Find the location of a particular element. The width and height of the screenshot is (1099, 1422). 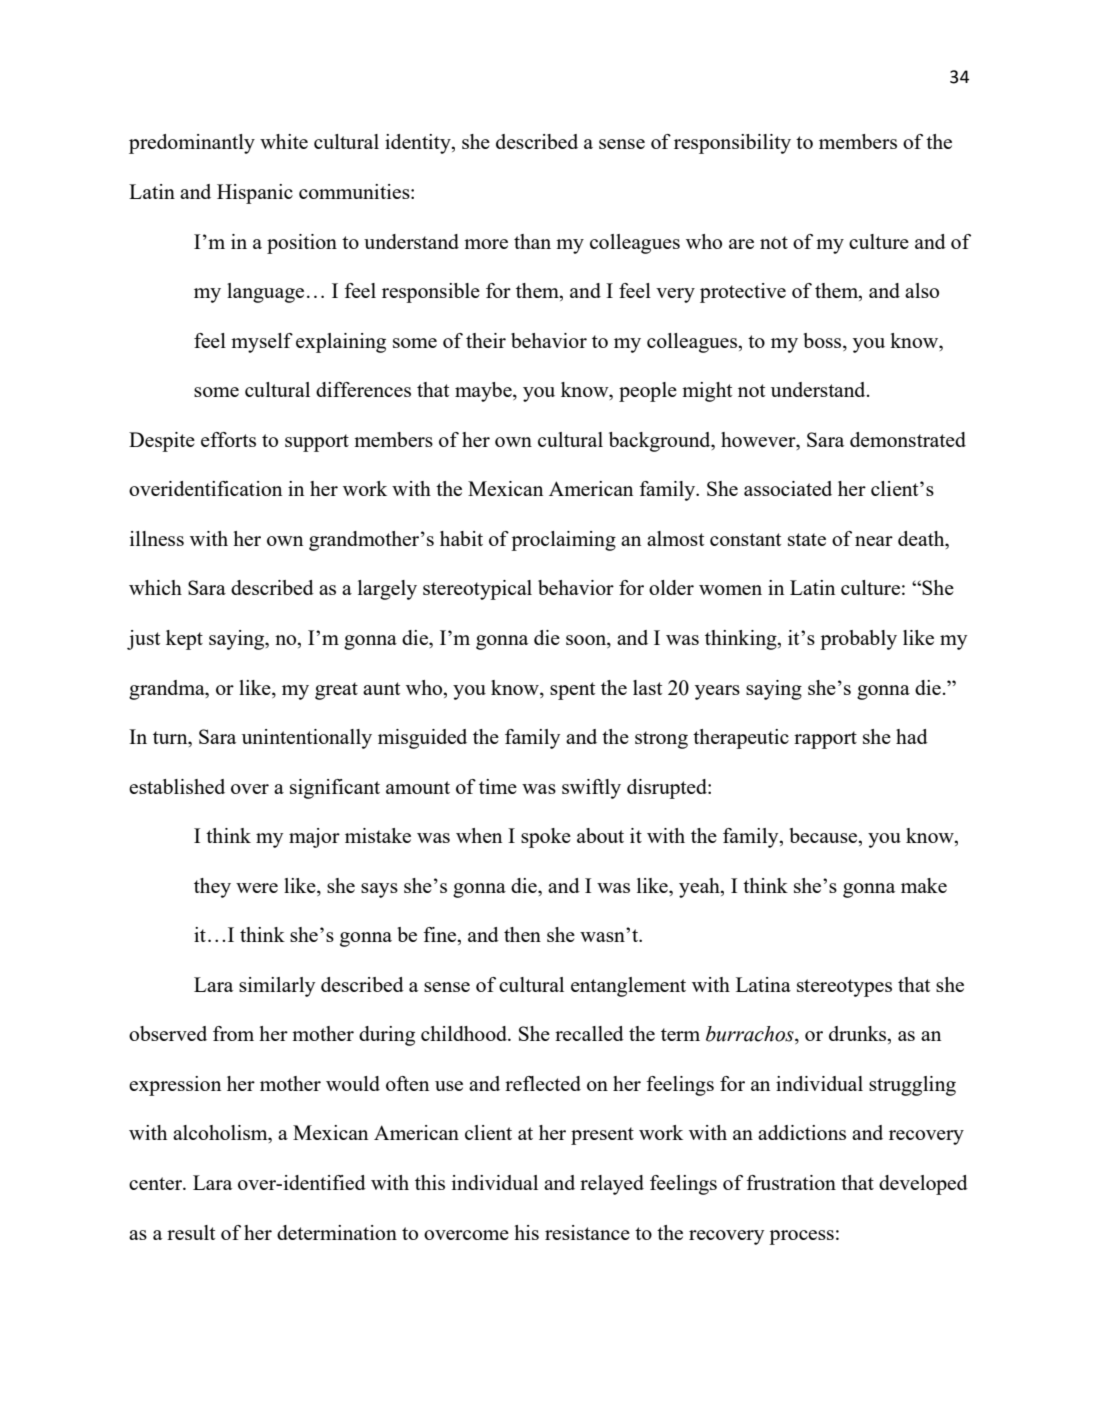

spoke is located at coordinates (546, 838).
